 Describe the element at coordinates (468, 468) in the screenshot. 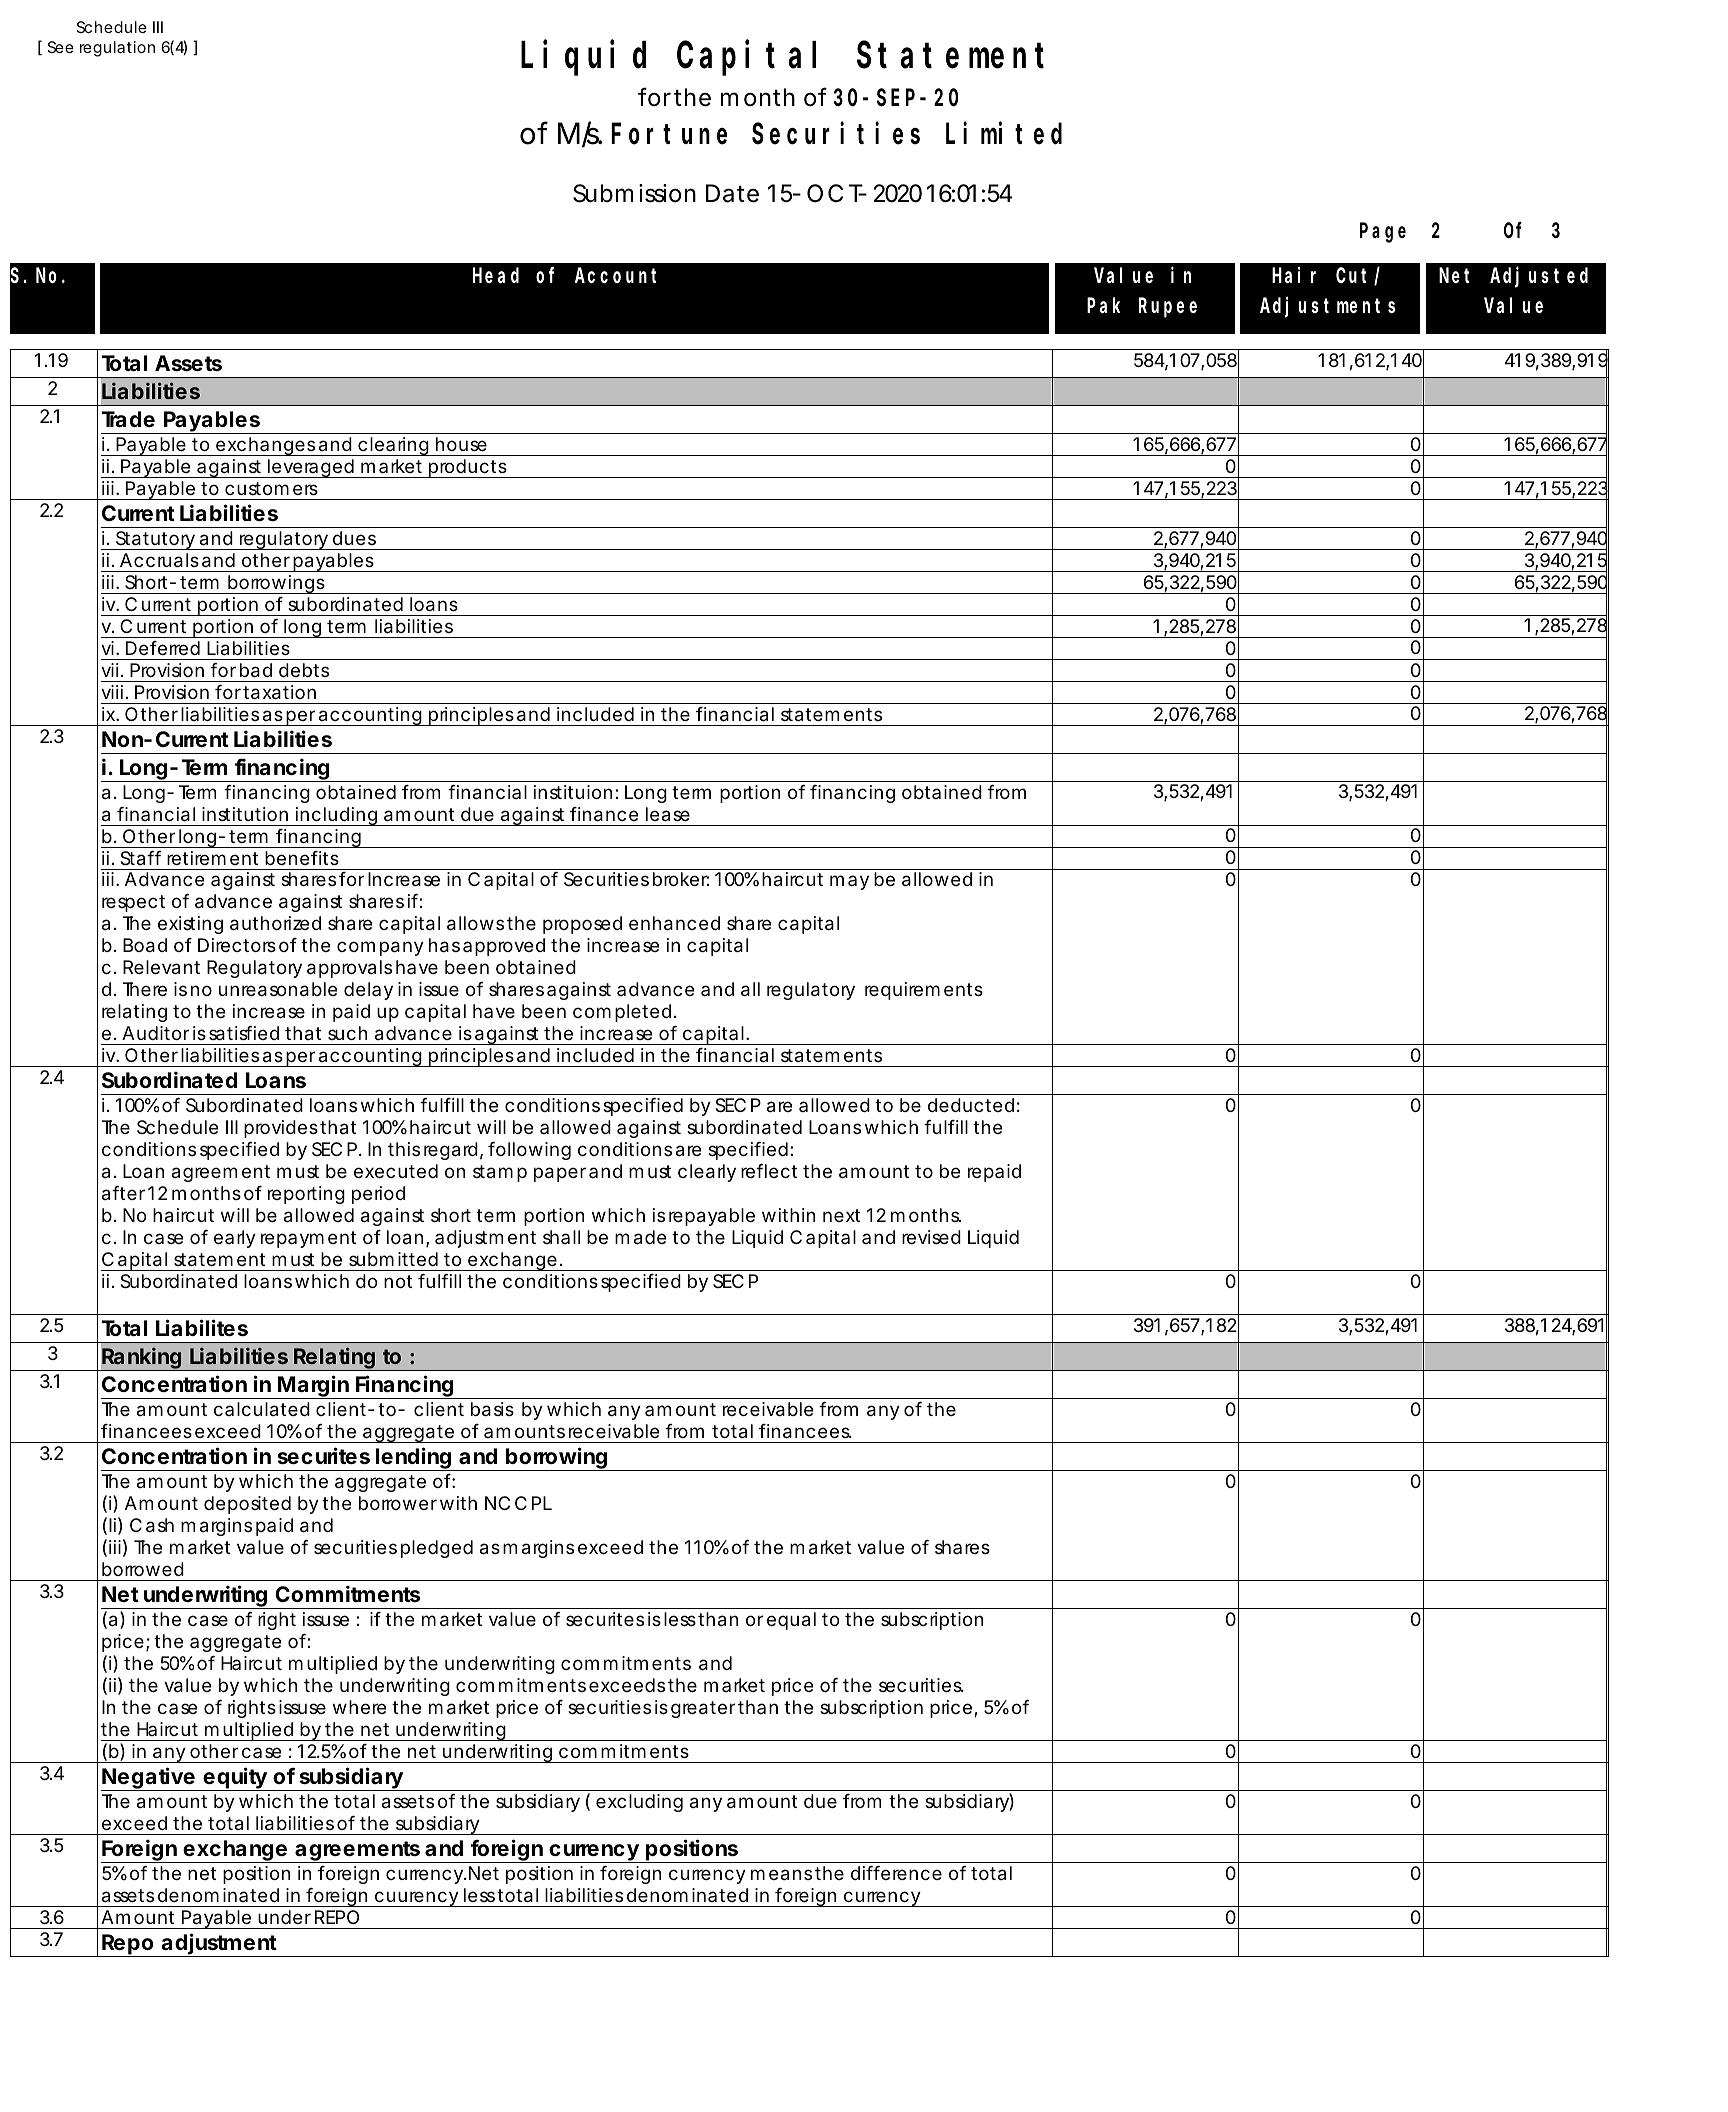

I see `products` at that location.
